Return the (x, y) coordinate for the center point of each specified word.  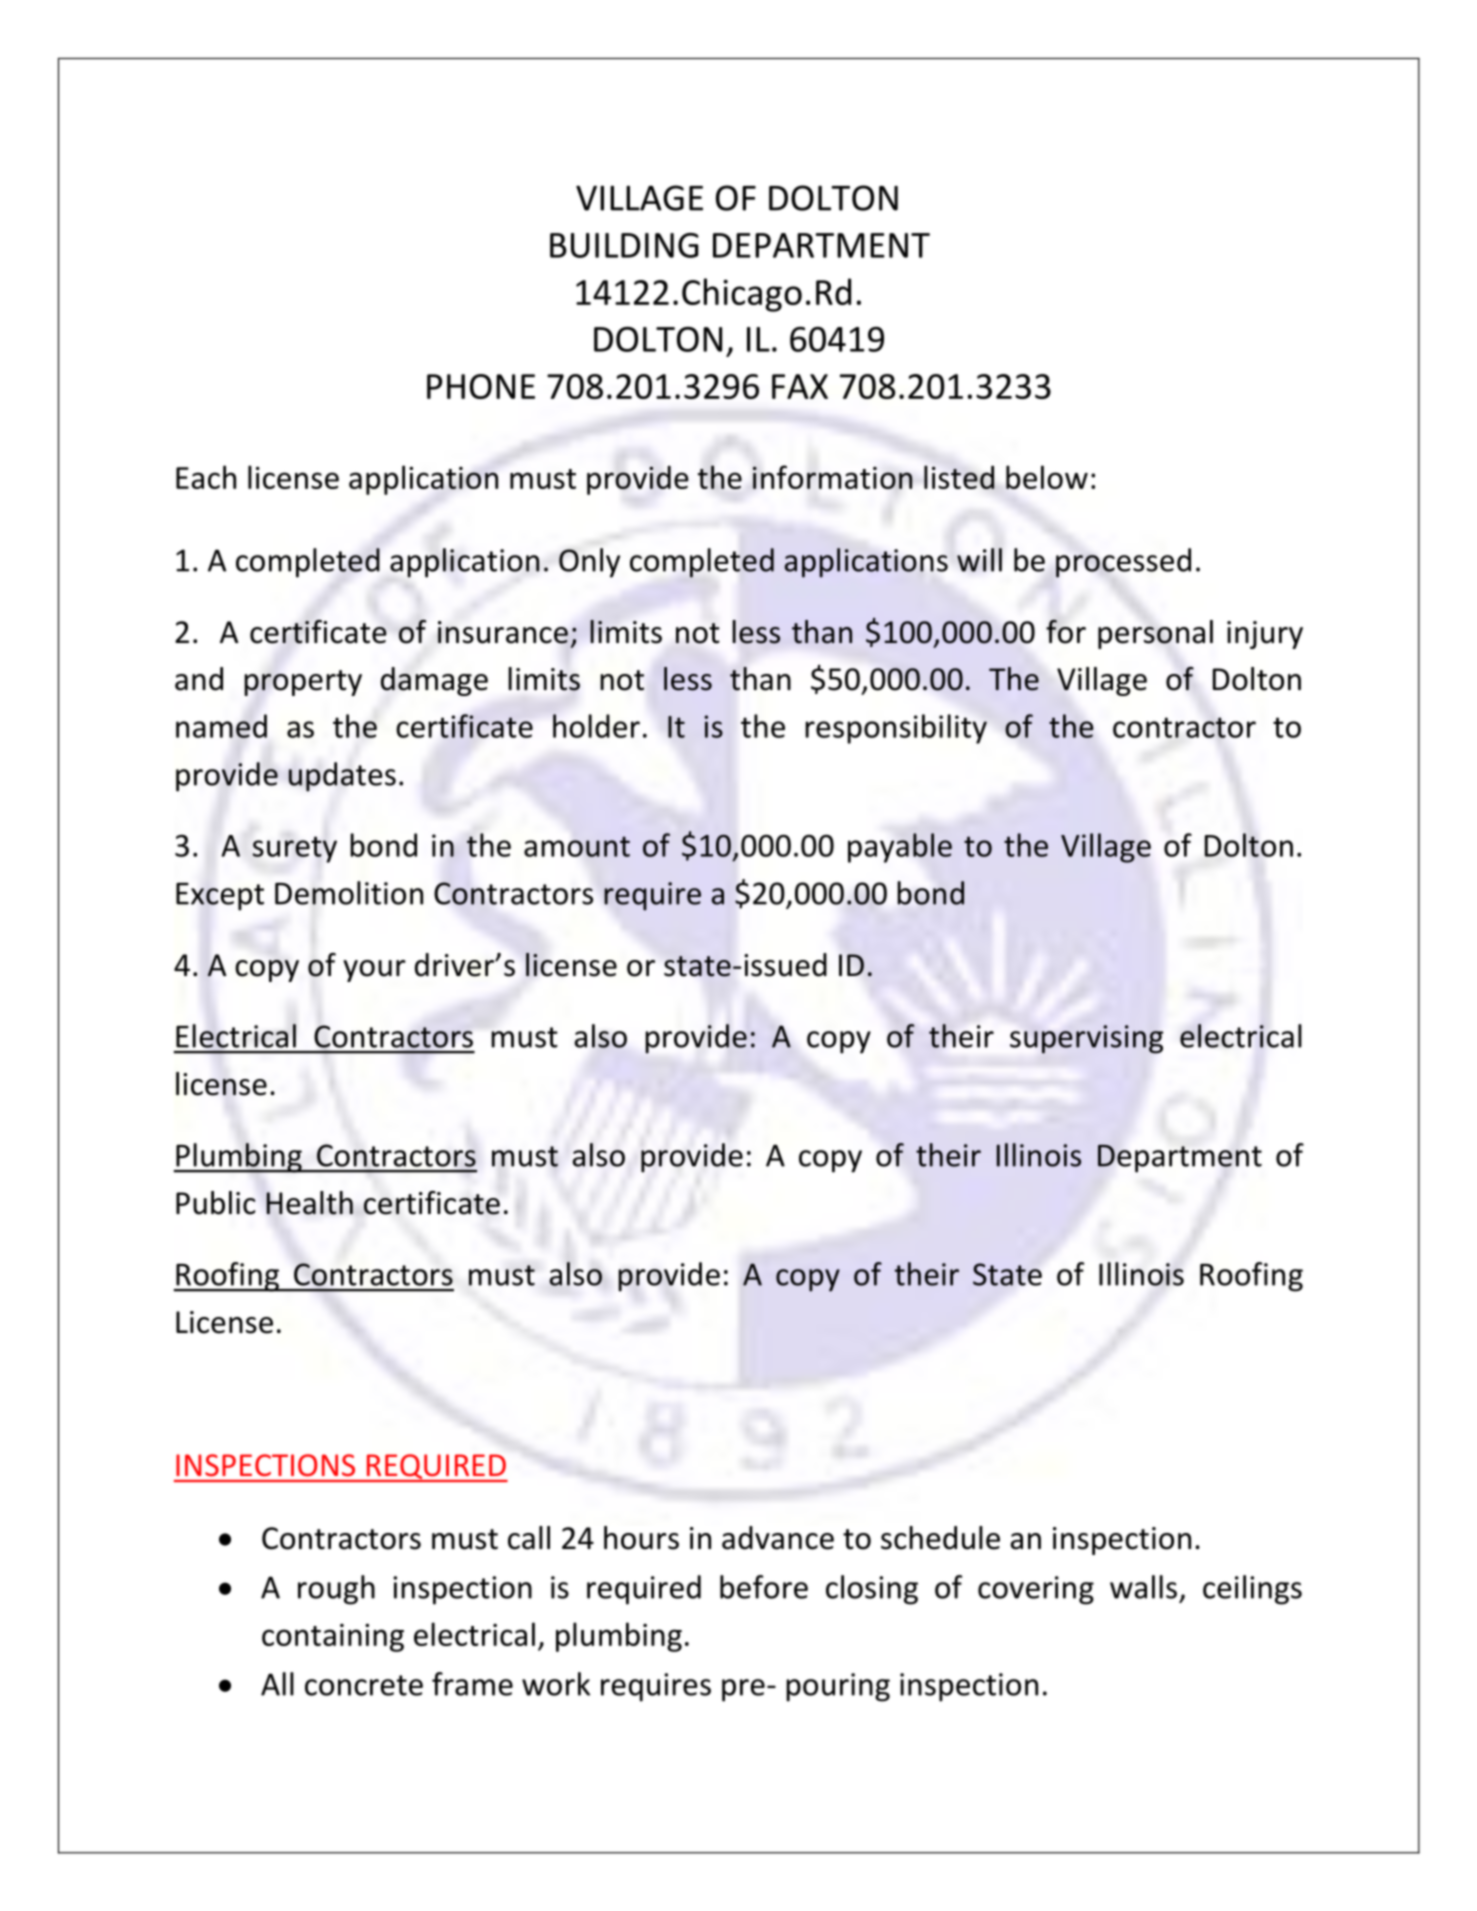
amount (577, 846)
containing (333, 1638)
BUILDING (624, 245)
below (1047, 477)
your (374, 971)
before (764, 1587)
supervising (1086, 1039)
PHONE (481, 386)
